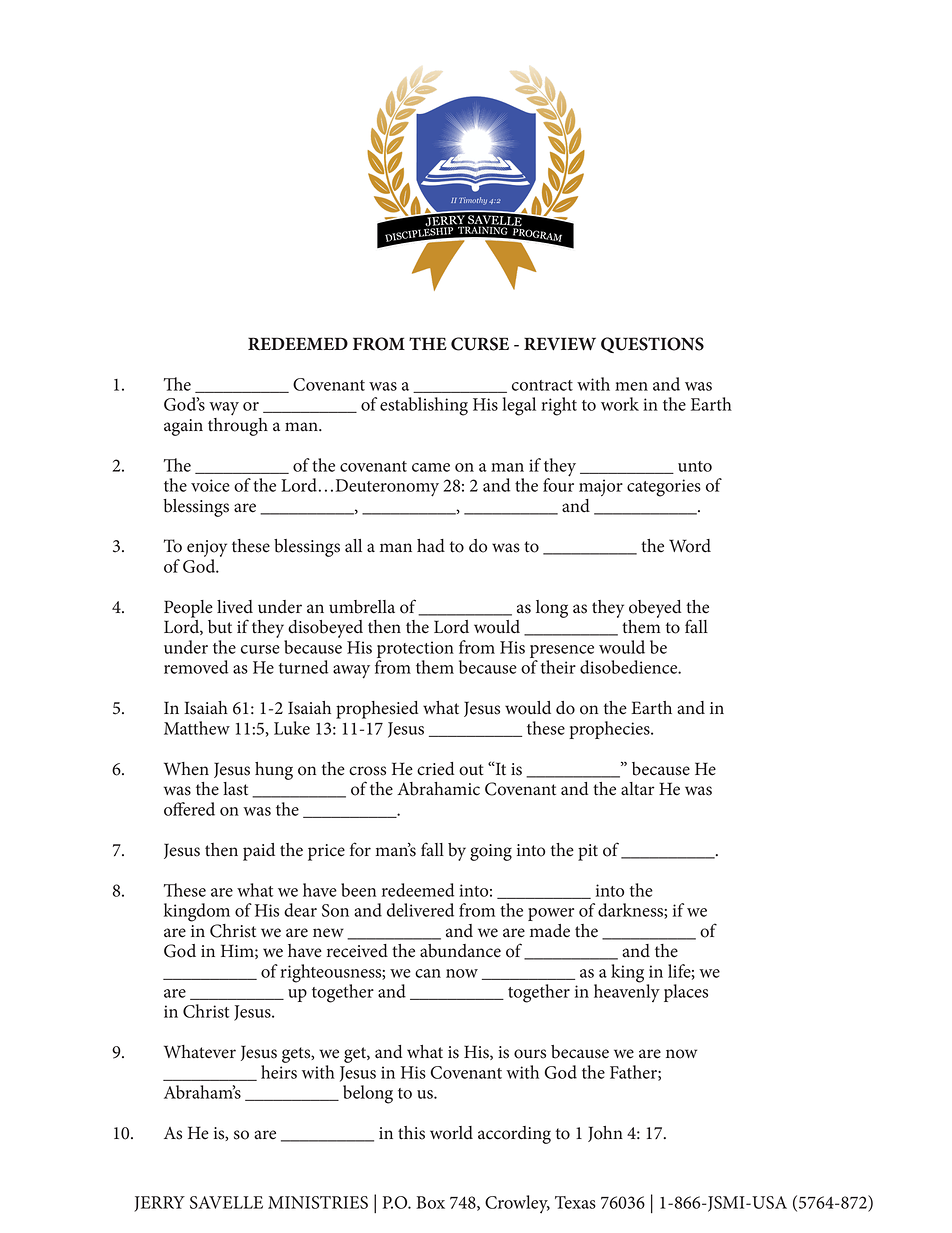  What do you see at coordinates (300, 910) in the image?
I see `dear` at bounding box center [300, 910].
